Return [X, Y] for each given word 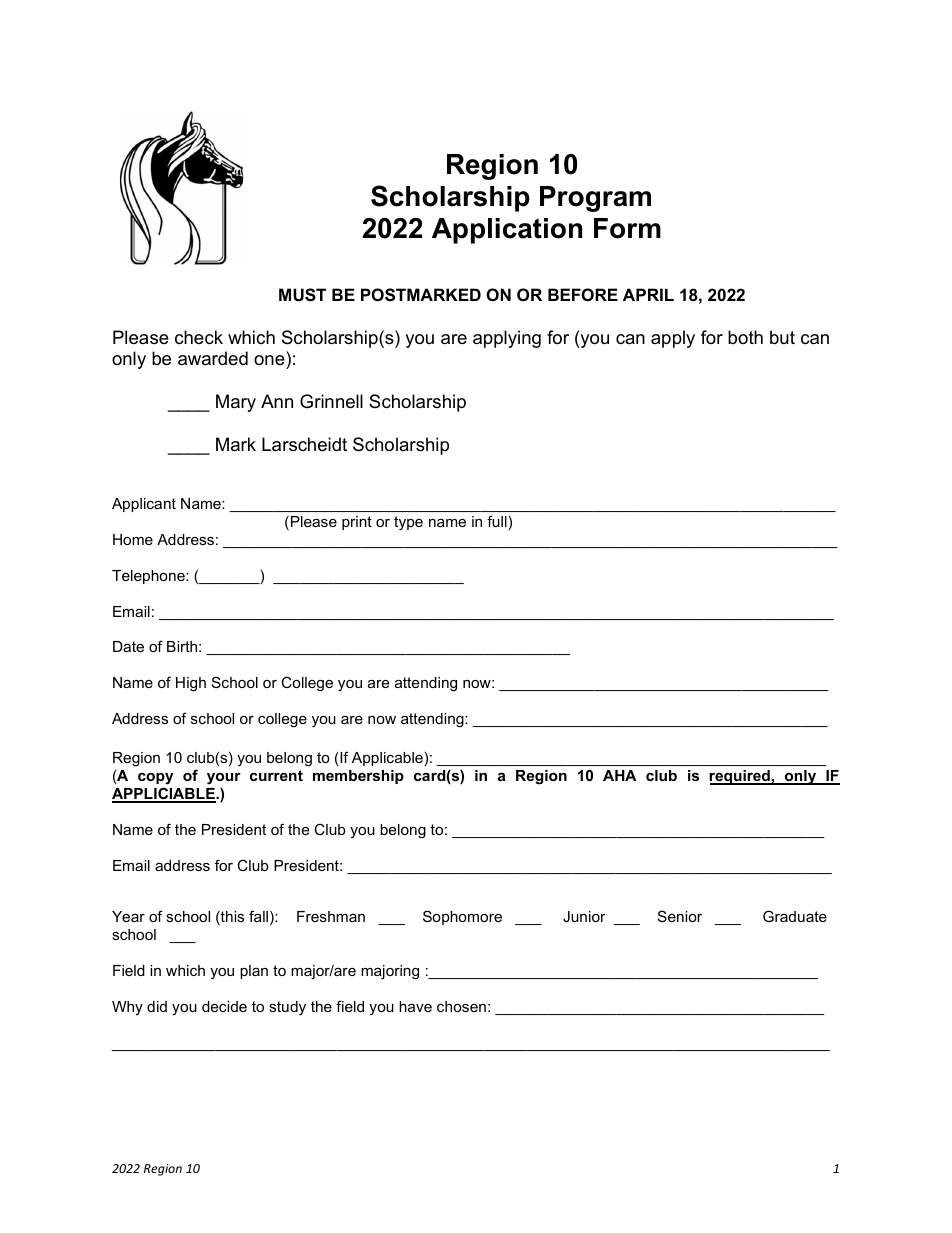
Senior [680, 916]
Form [627, 228]
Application [507, 231]
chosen [461, 1006]
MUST [302, 295]
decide [224, 1006]
